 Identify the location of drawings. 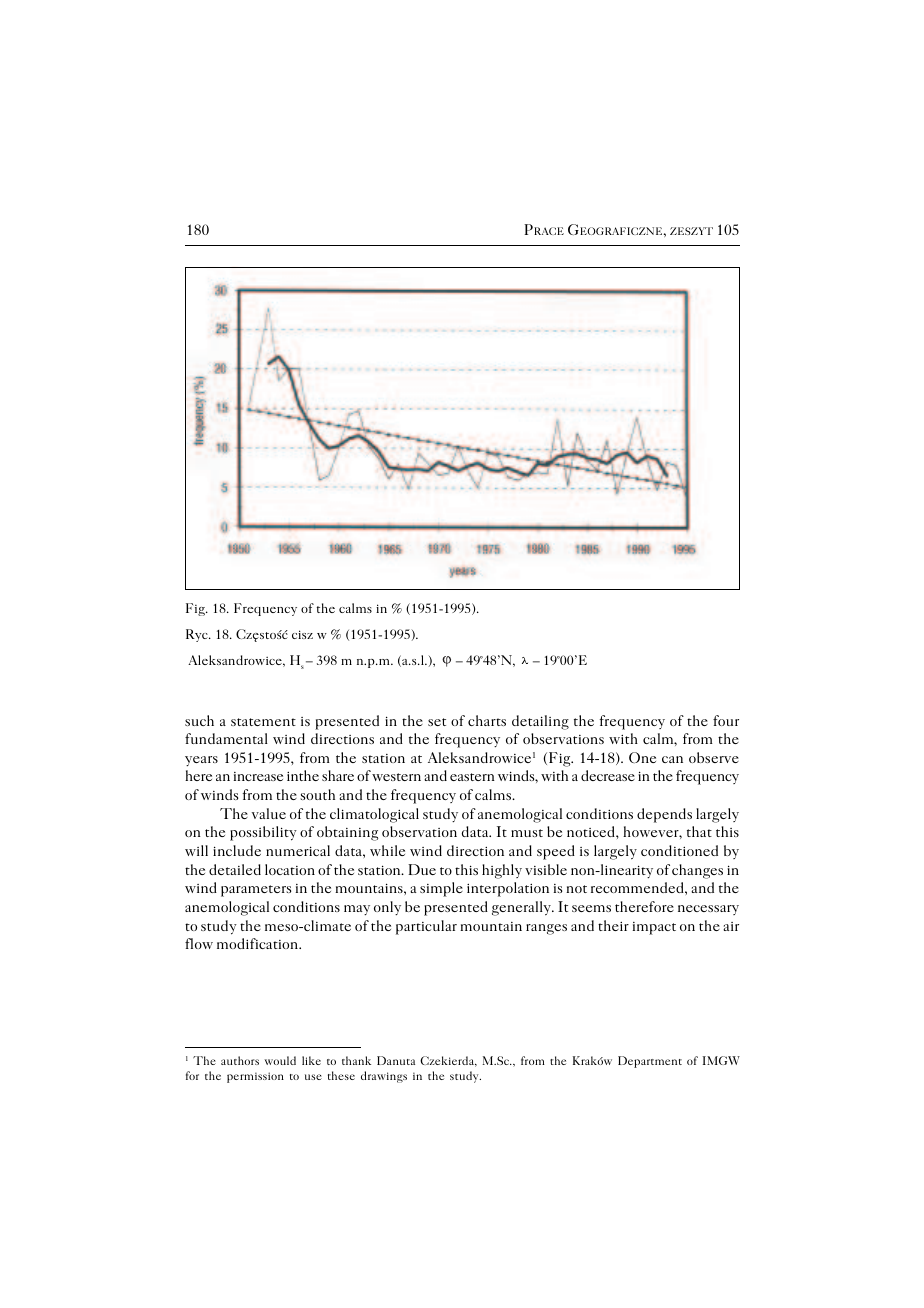
(384, 1077).
